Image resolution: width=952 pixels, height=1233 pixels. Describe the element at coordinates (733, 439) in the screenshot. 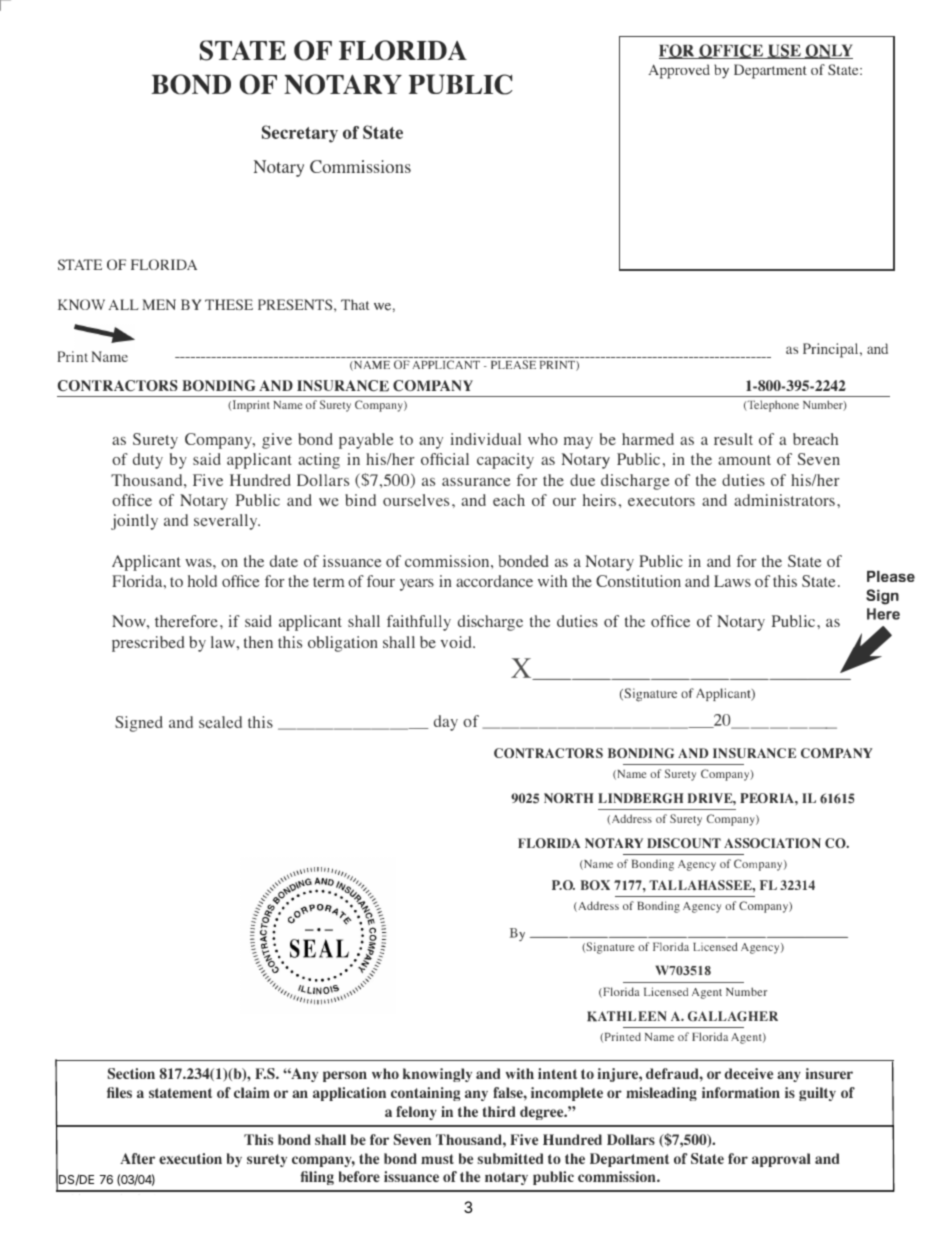

I see `result` at that location.
